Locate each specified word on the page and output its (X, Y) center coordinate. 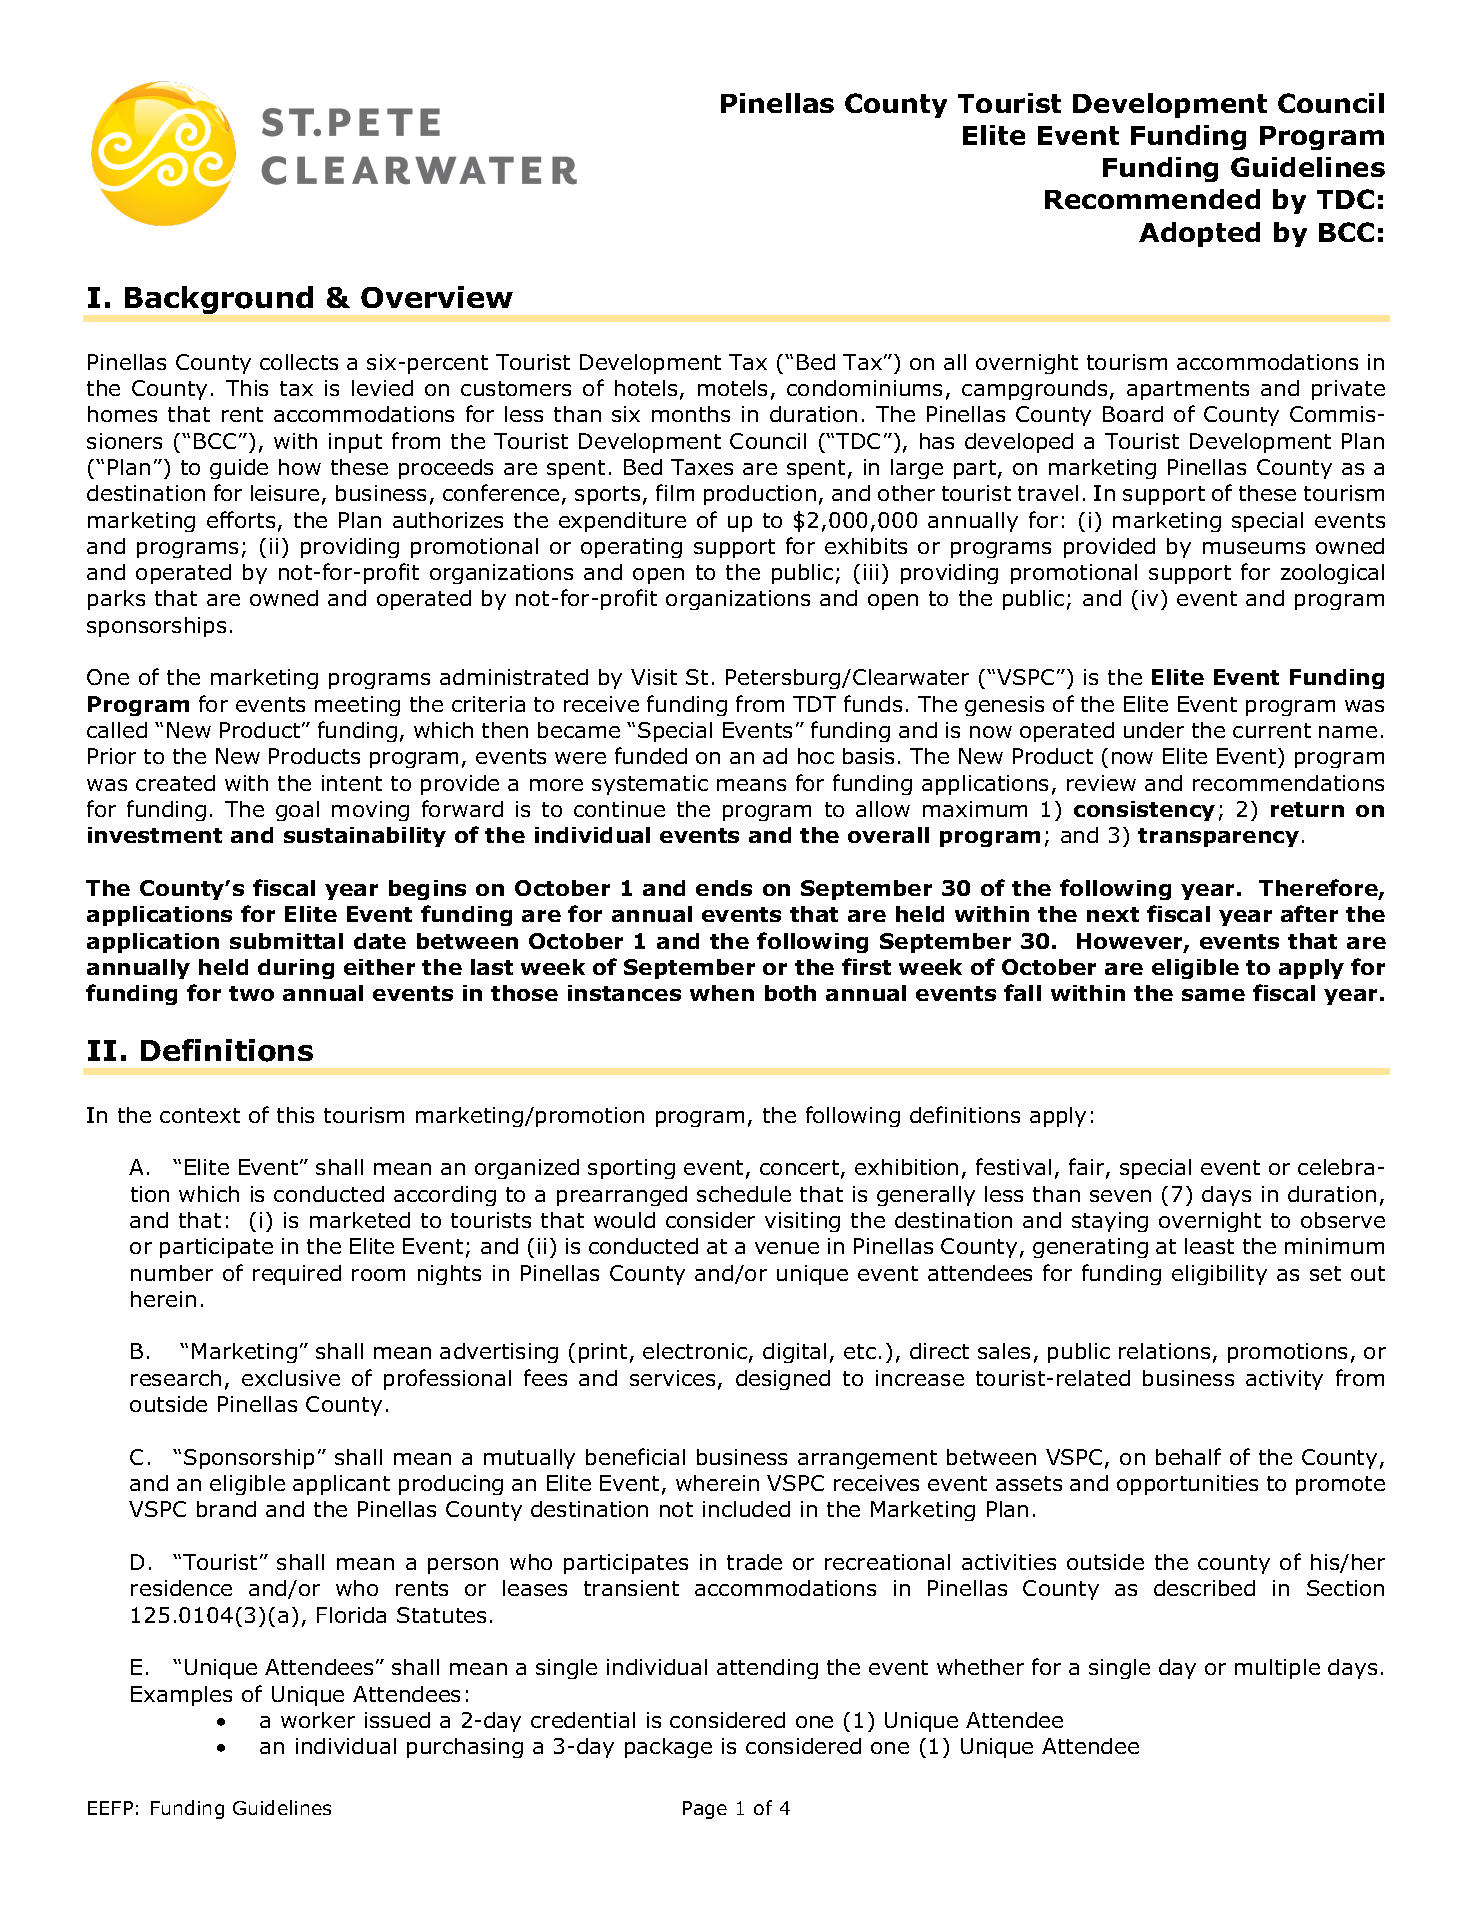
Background (219, 300)
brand (226, 1509)
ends (724, 888)
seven (1120, 1196)
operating (631, 548)
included (746, 1509)
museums (1254, 548)
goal (297, 811)
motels (732, 388)
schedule (744, 1194)
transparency (1218, 837)
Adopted (1199, 234)
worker (318, 1720)
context (200, 1115)
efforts (241, 519)
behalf (1188, 1456)
